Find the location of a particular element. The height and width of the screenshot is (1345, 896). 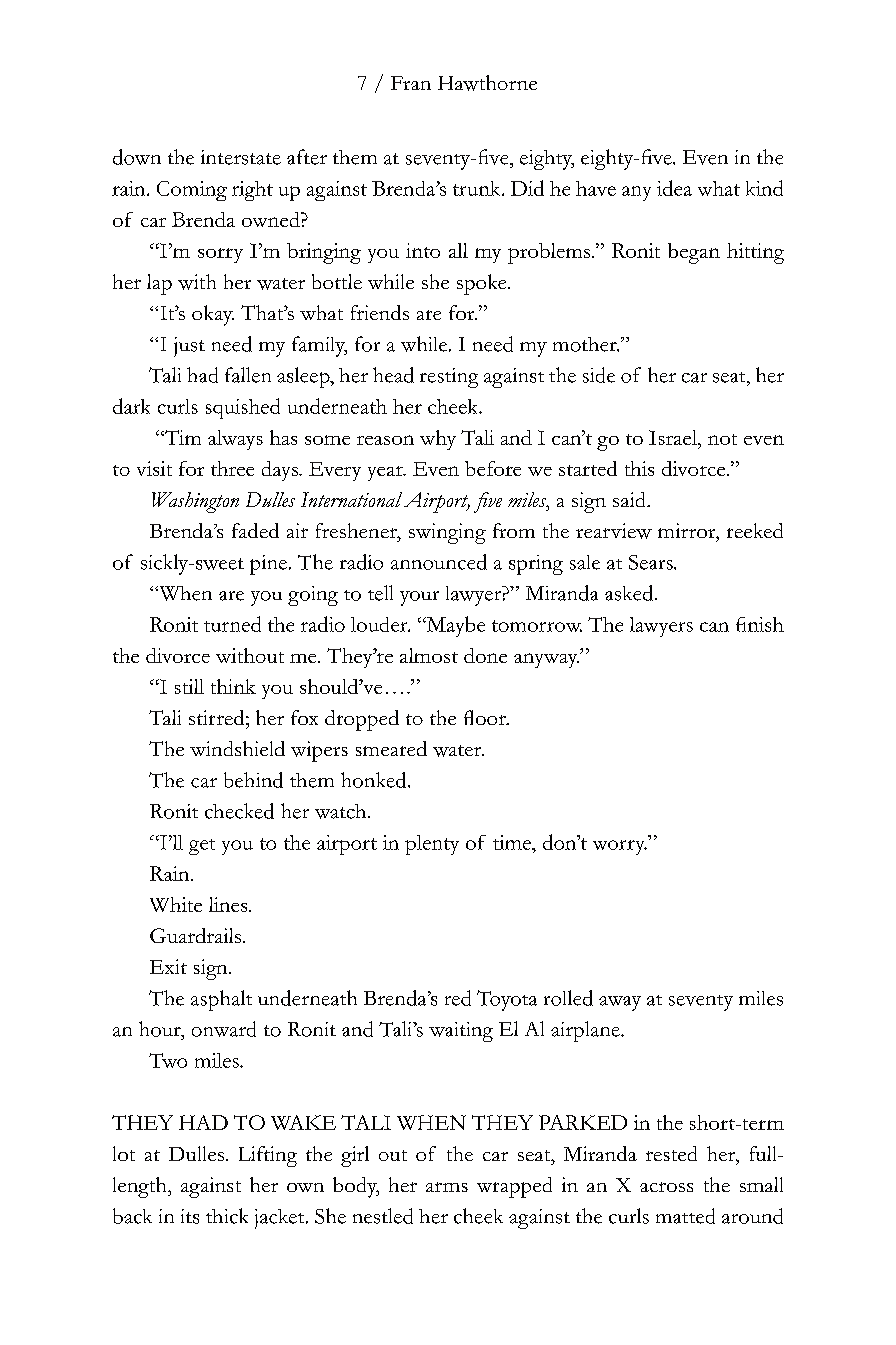

arms is located at coordinates (447, 1187).
